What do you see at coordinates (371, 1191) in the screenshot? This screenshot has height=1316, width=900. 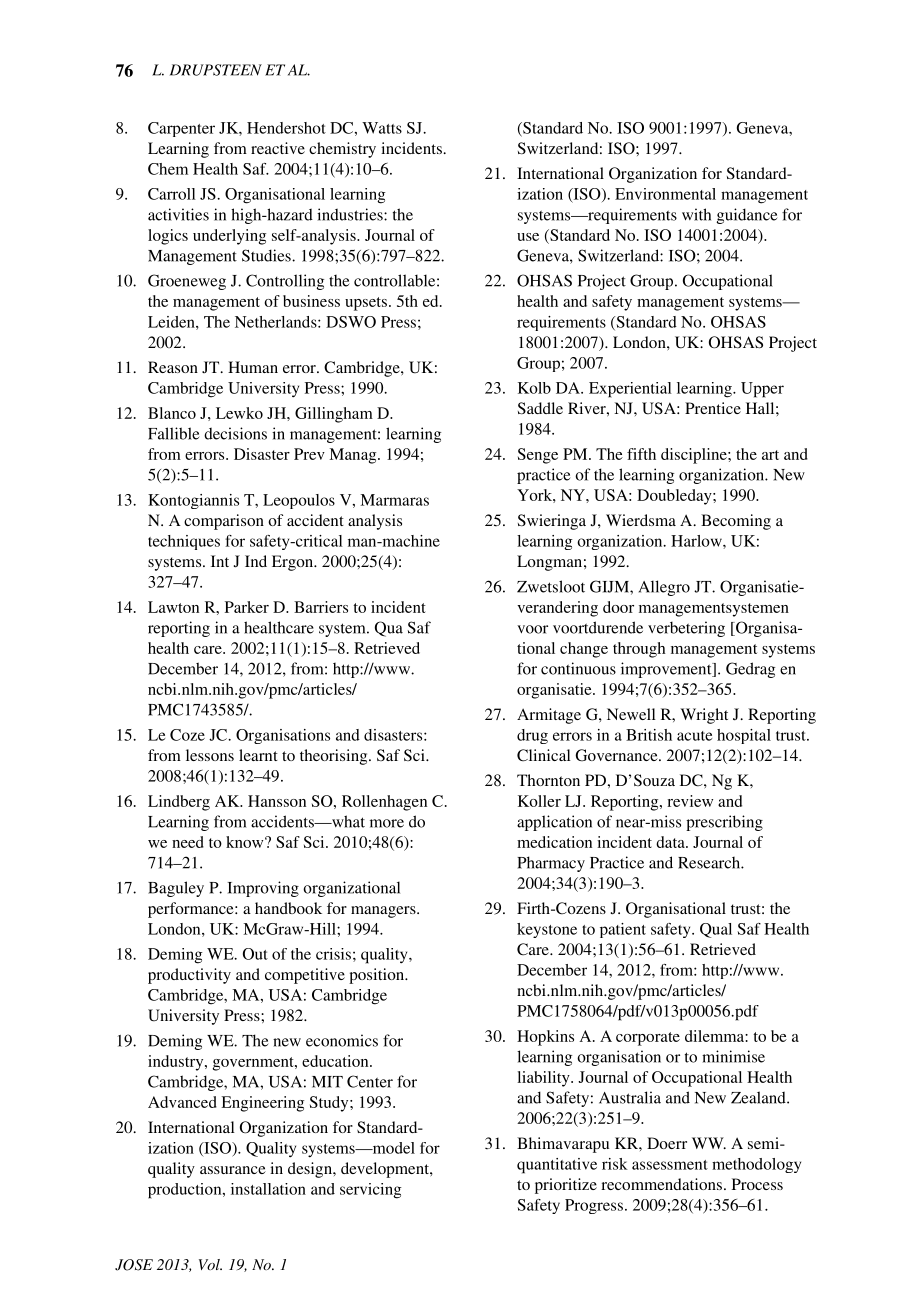 I see `servicing` at bounding box center [371, 1191].
